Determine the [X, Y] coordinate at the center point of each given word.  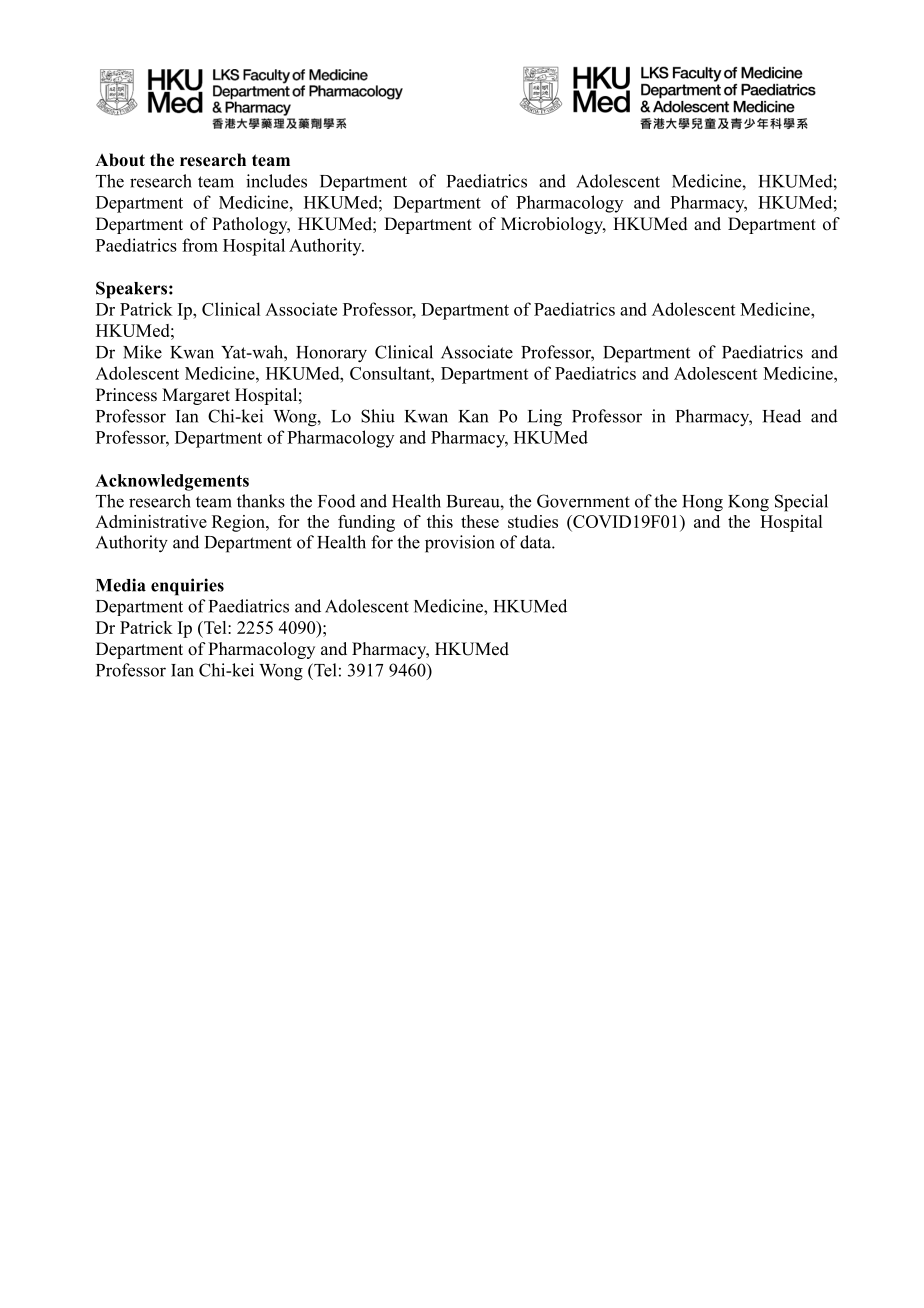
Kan [473, 416]
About [120, 160]
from [200, 245]
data [536, 542]
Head [782, 416]
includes [276, 181]
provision [460, 544]
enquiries [187, 587]
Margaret [196, 396]
